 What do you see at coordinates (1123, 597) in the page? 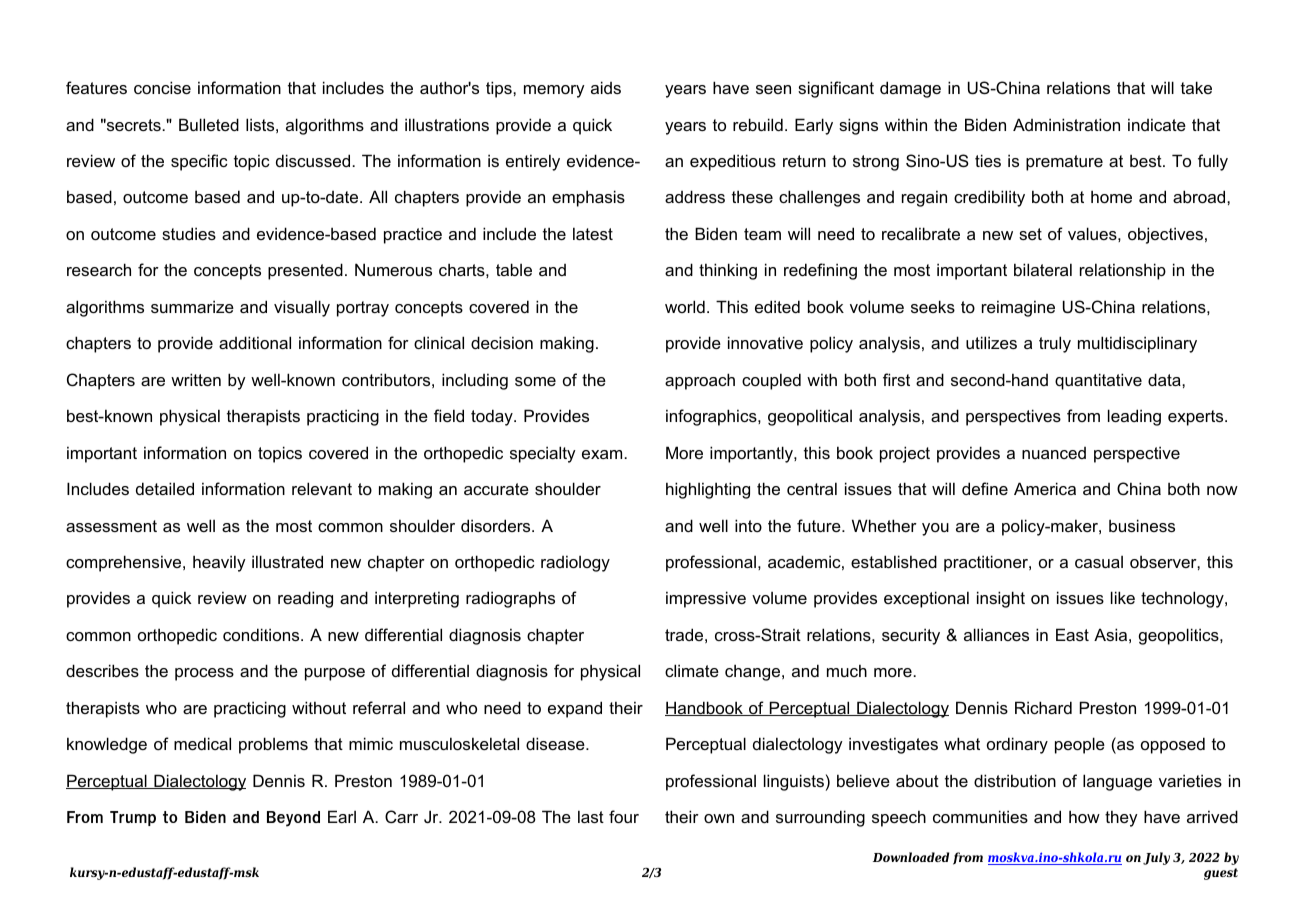
I see `like` at bounding box center [1123, 597].
